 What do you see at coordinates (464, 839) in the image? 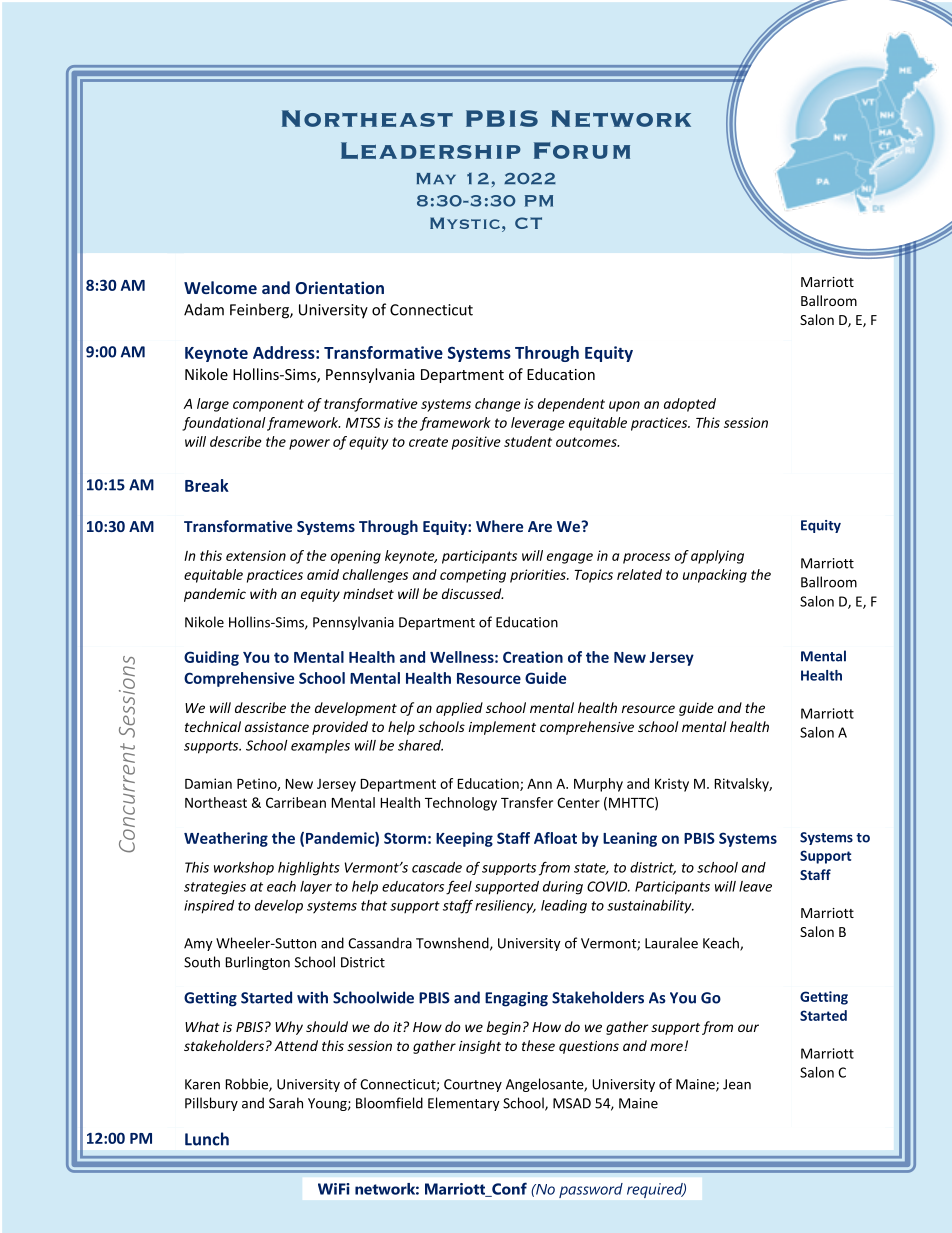
I see `Keeping` at bounding box center [464, 839].
